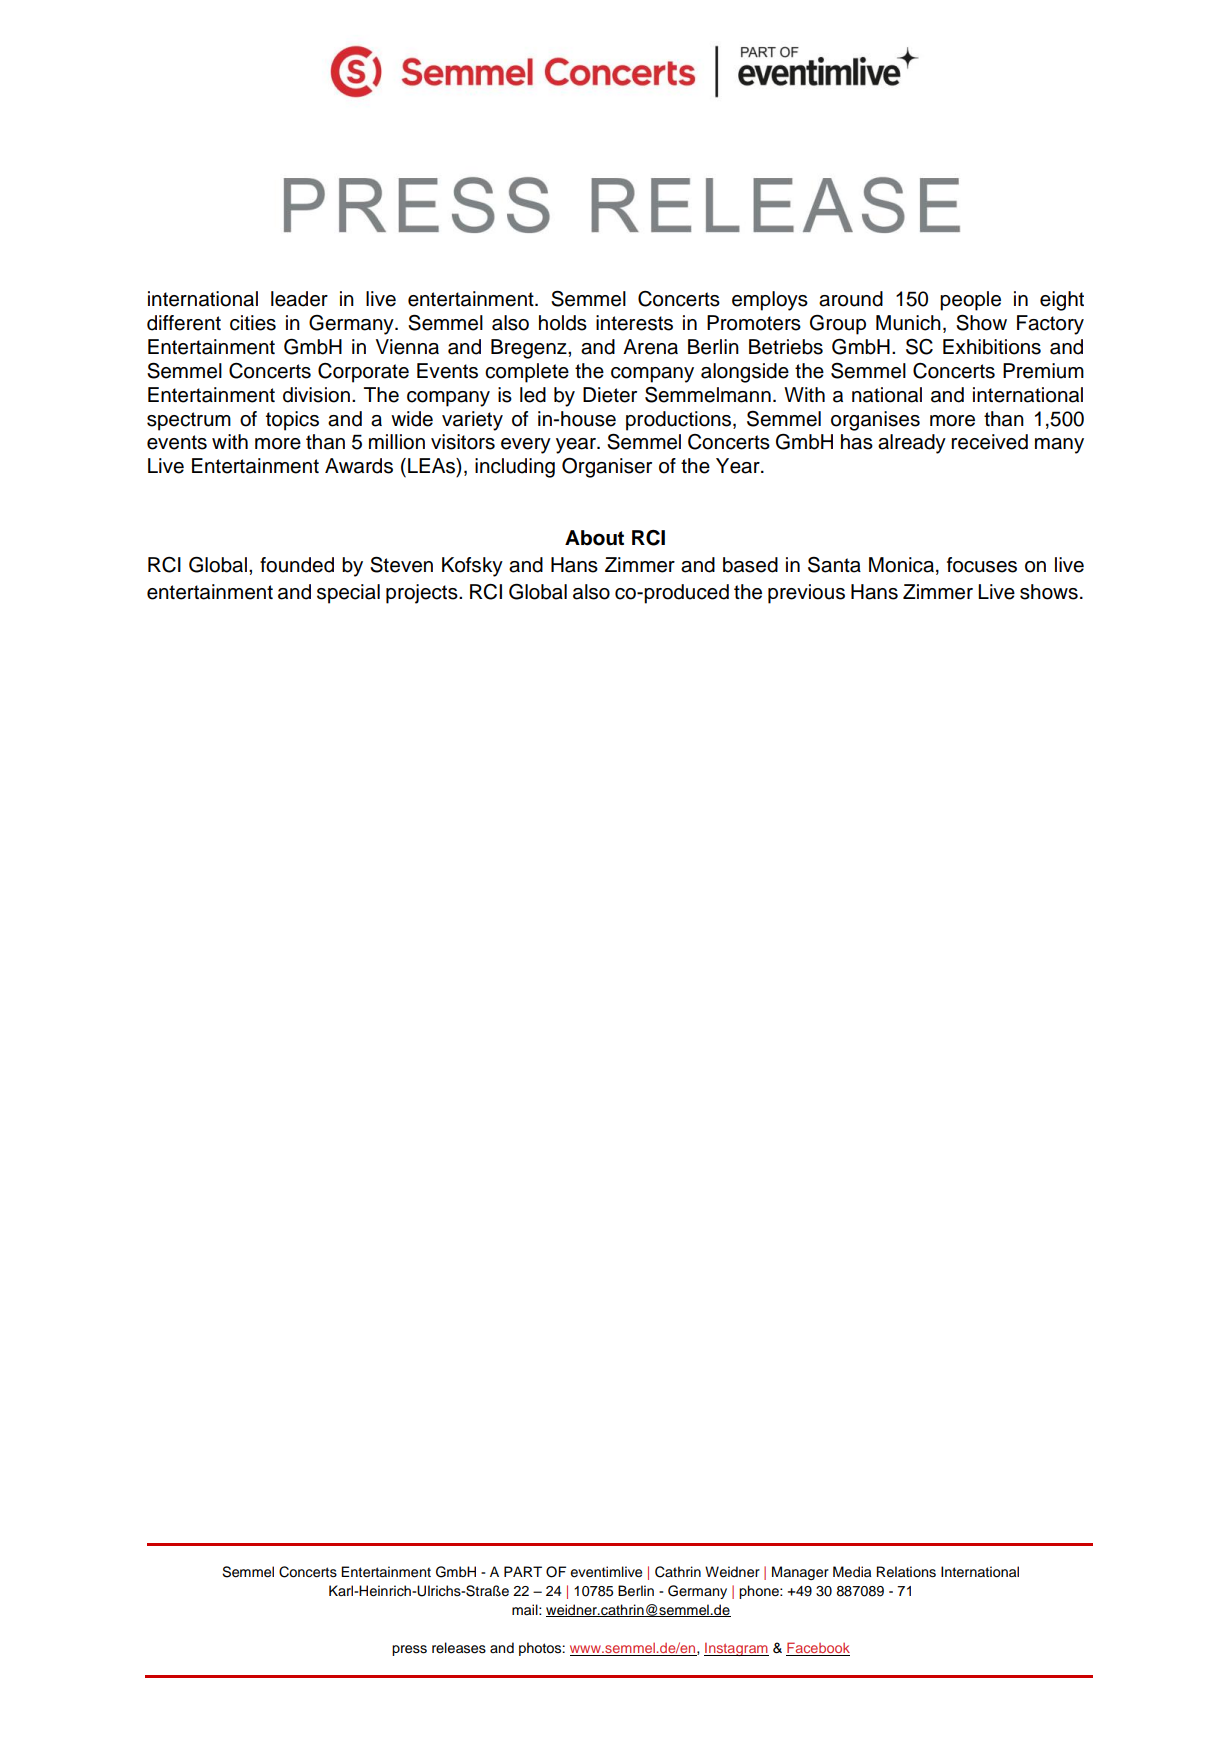  What do you see at coordinates (800, 1573) in the screenshot?
I see `Manager` at bounding box center [800, 1573].
